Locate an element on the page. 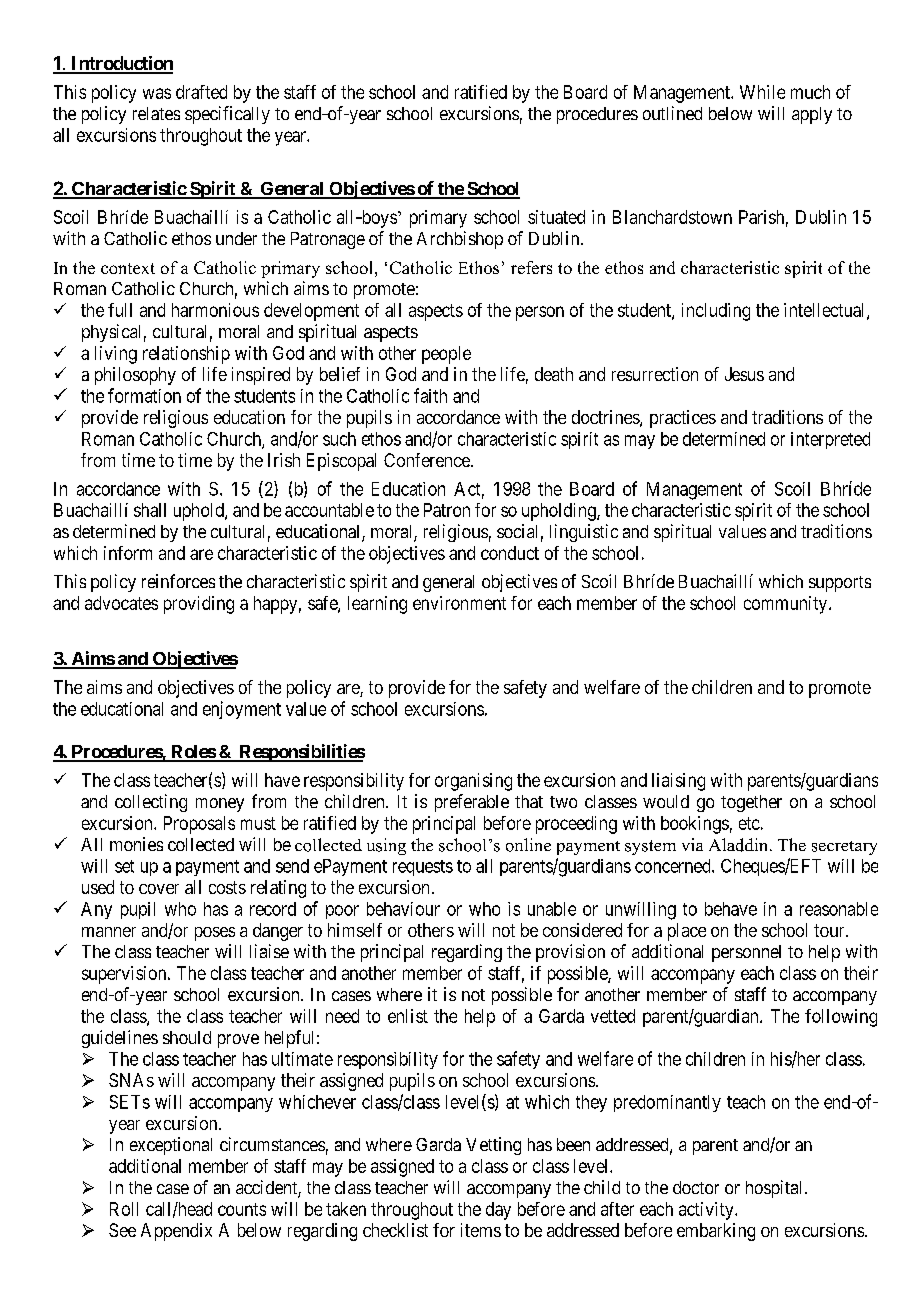 The width and height of the document is (924, 1308). community is located at coordinates (787, 605).
